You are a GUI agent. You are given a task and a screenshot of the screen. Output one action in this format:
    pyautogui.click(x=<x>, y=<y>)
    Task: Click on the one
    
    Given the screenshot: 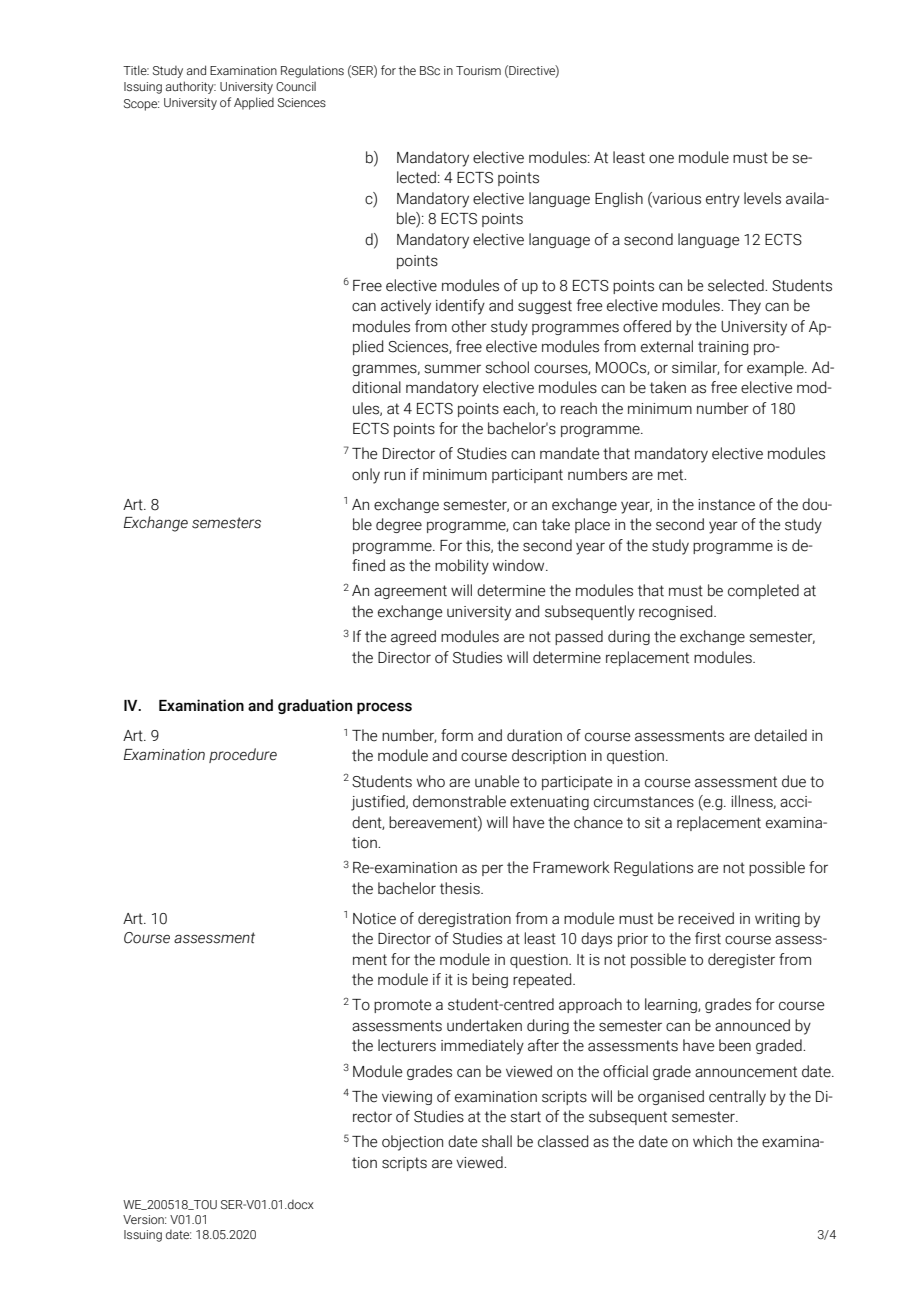 What is the action you would take?
    pyautogui.click(x=661, y=159)
